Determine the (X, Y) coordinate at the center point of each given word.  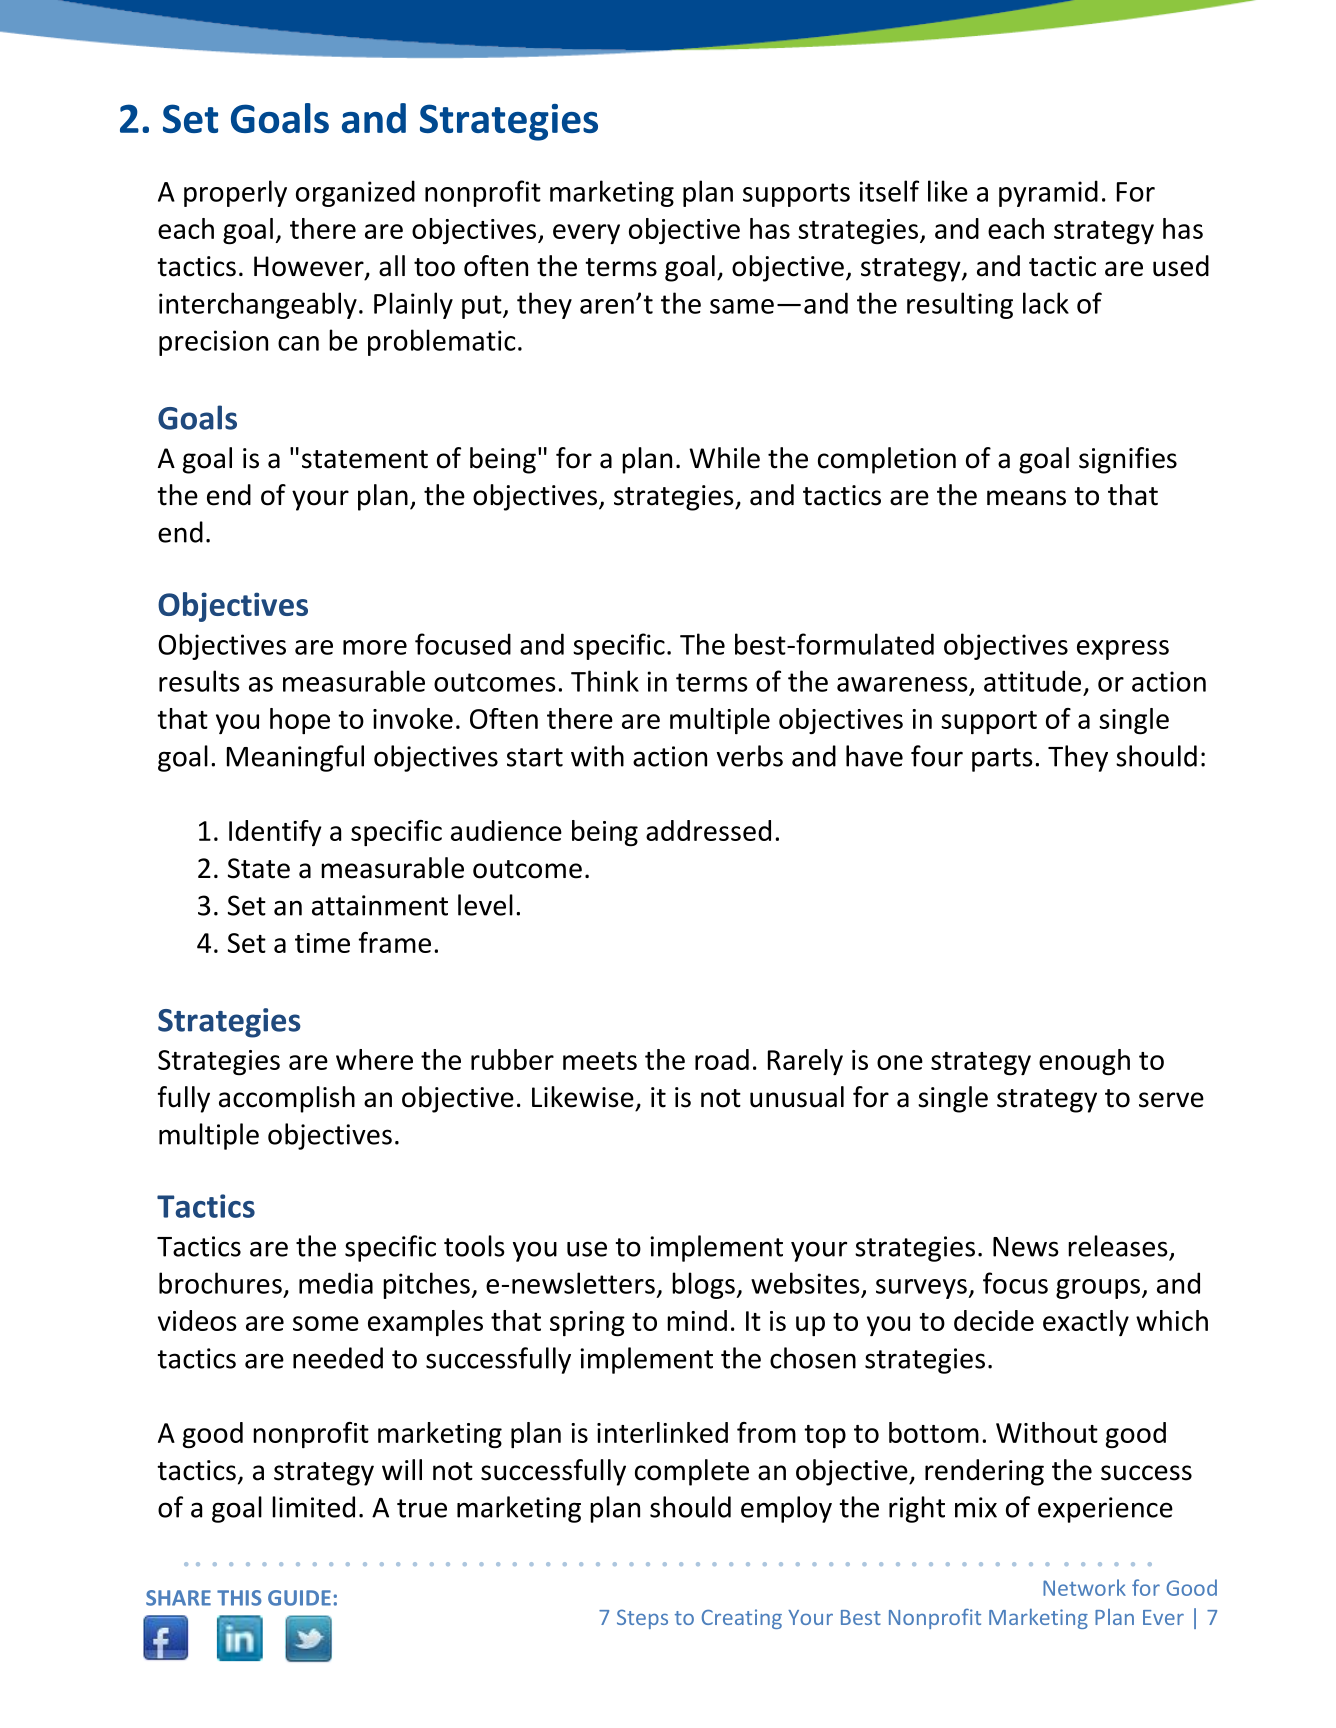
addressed (708, 830)
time (322, 943)
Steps (642, 1619)
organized (355, 193)
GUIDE (299, 1598)
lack (1046, 303)
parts (1002, 760)
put (483, 307)
